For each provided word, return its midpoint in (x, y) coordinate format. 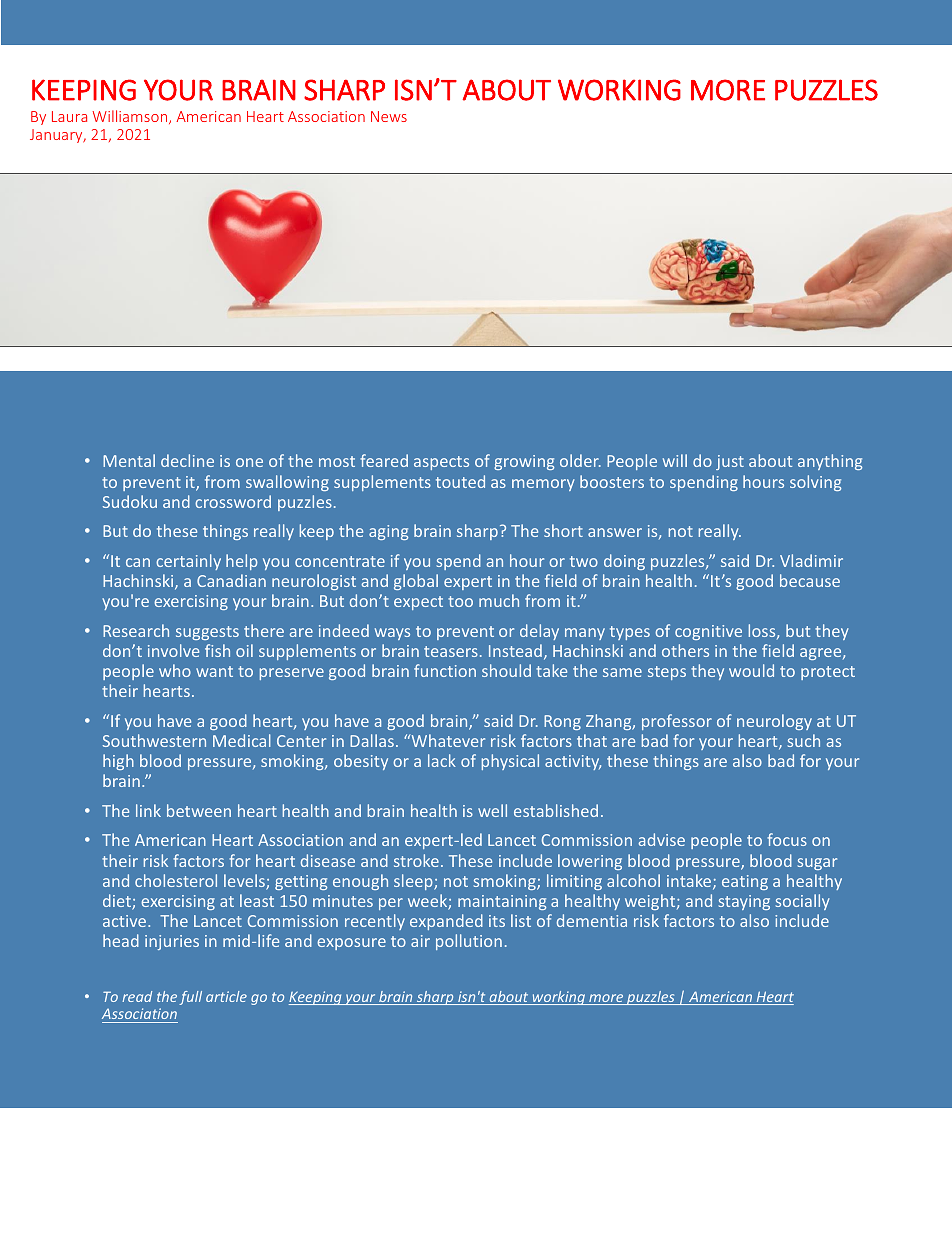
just (730, 462)
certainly (188, 562)
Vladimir (811, 560)
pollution (469, 942)
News (389, 116)
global (416, 582)
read (137, 996)
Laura (69, 116)
